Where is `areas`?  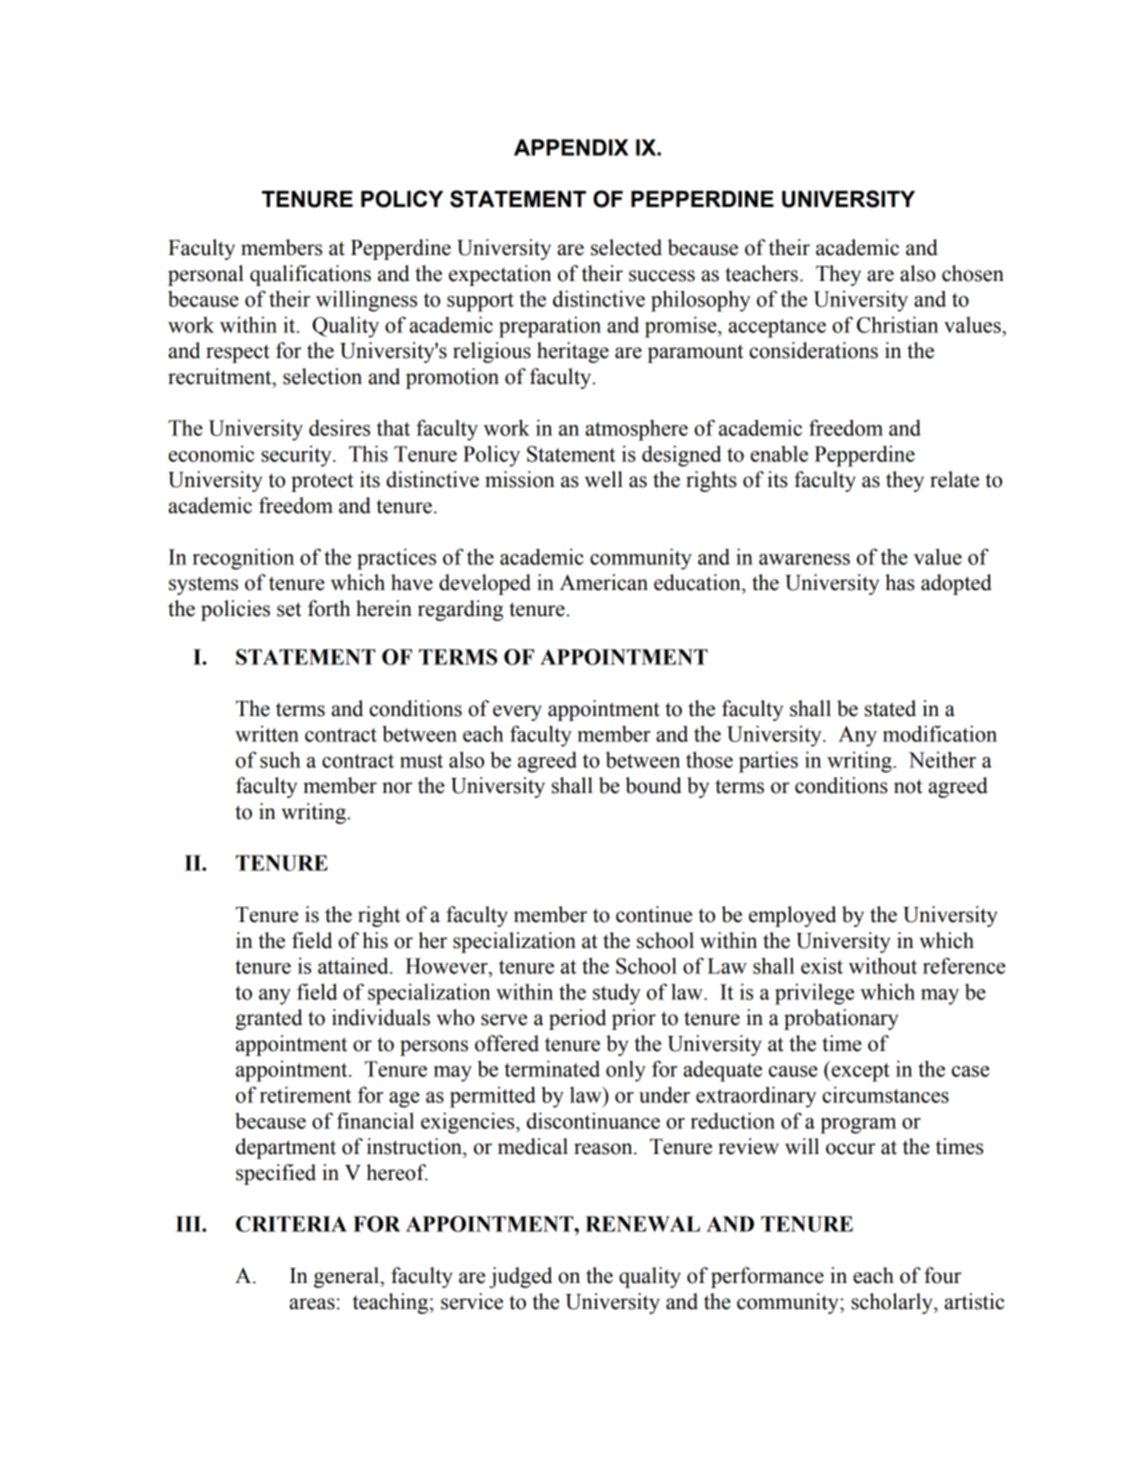
areas is located at coordinates (312, 1304).
